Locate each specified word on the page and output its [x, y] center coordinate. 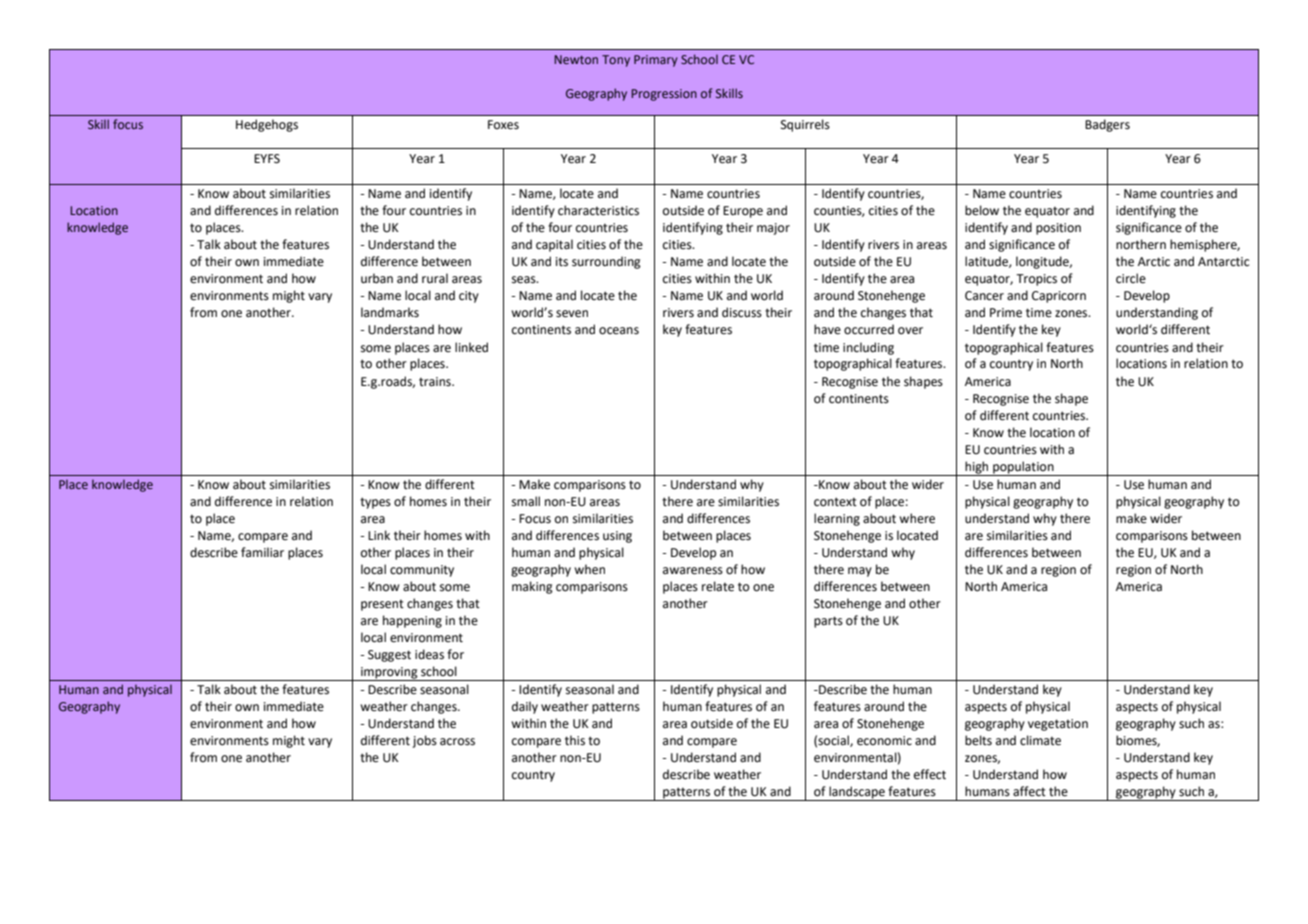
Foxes [503, 125]
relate [718, 586]
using [617, 537]
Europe [743, 212]
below [982, 210]
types [375, 503]
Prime [1006, 313]
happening [412, 621]
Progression [664, 95]
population [1023, 468]
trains [436, 382]
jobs [424, 741]
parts [828, 622]
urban [377, 278]
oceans [619, 331]
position [1058, 229]
